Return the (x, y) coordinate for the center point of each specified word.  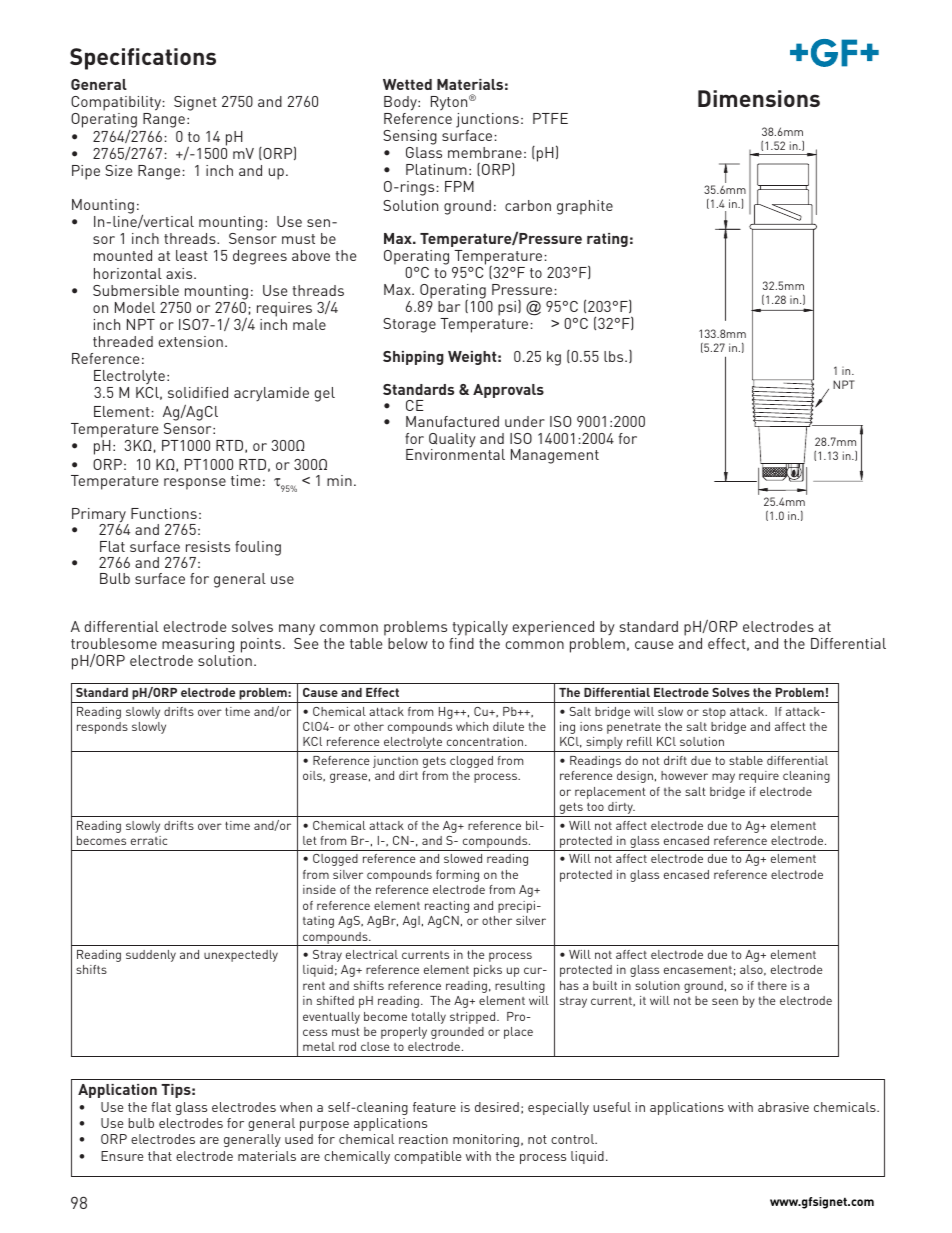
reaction (423, 1139)
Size (118, 170)
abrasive (783, 1107)
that (160, 1156)
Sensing (410, 137)
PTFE (550, 118)
